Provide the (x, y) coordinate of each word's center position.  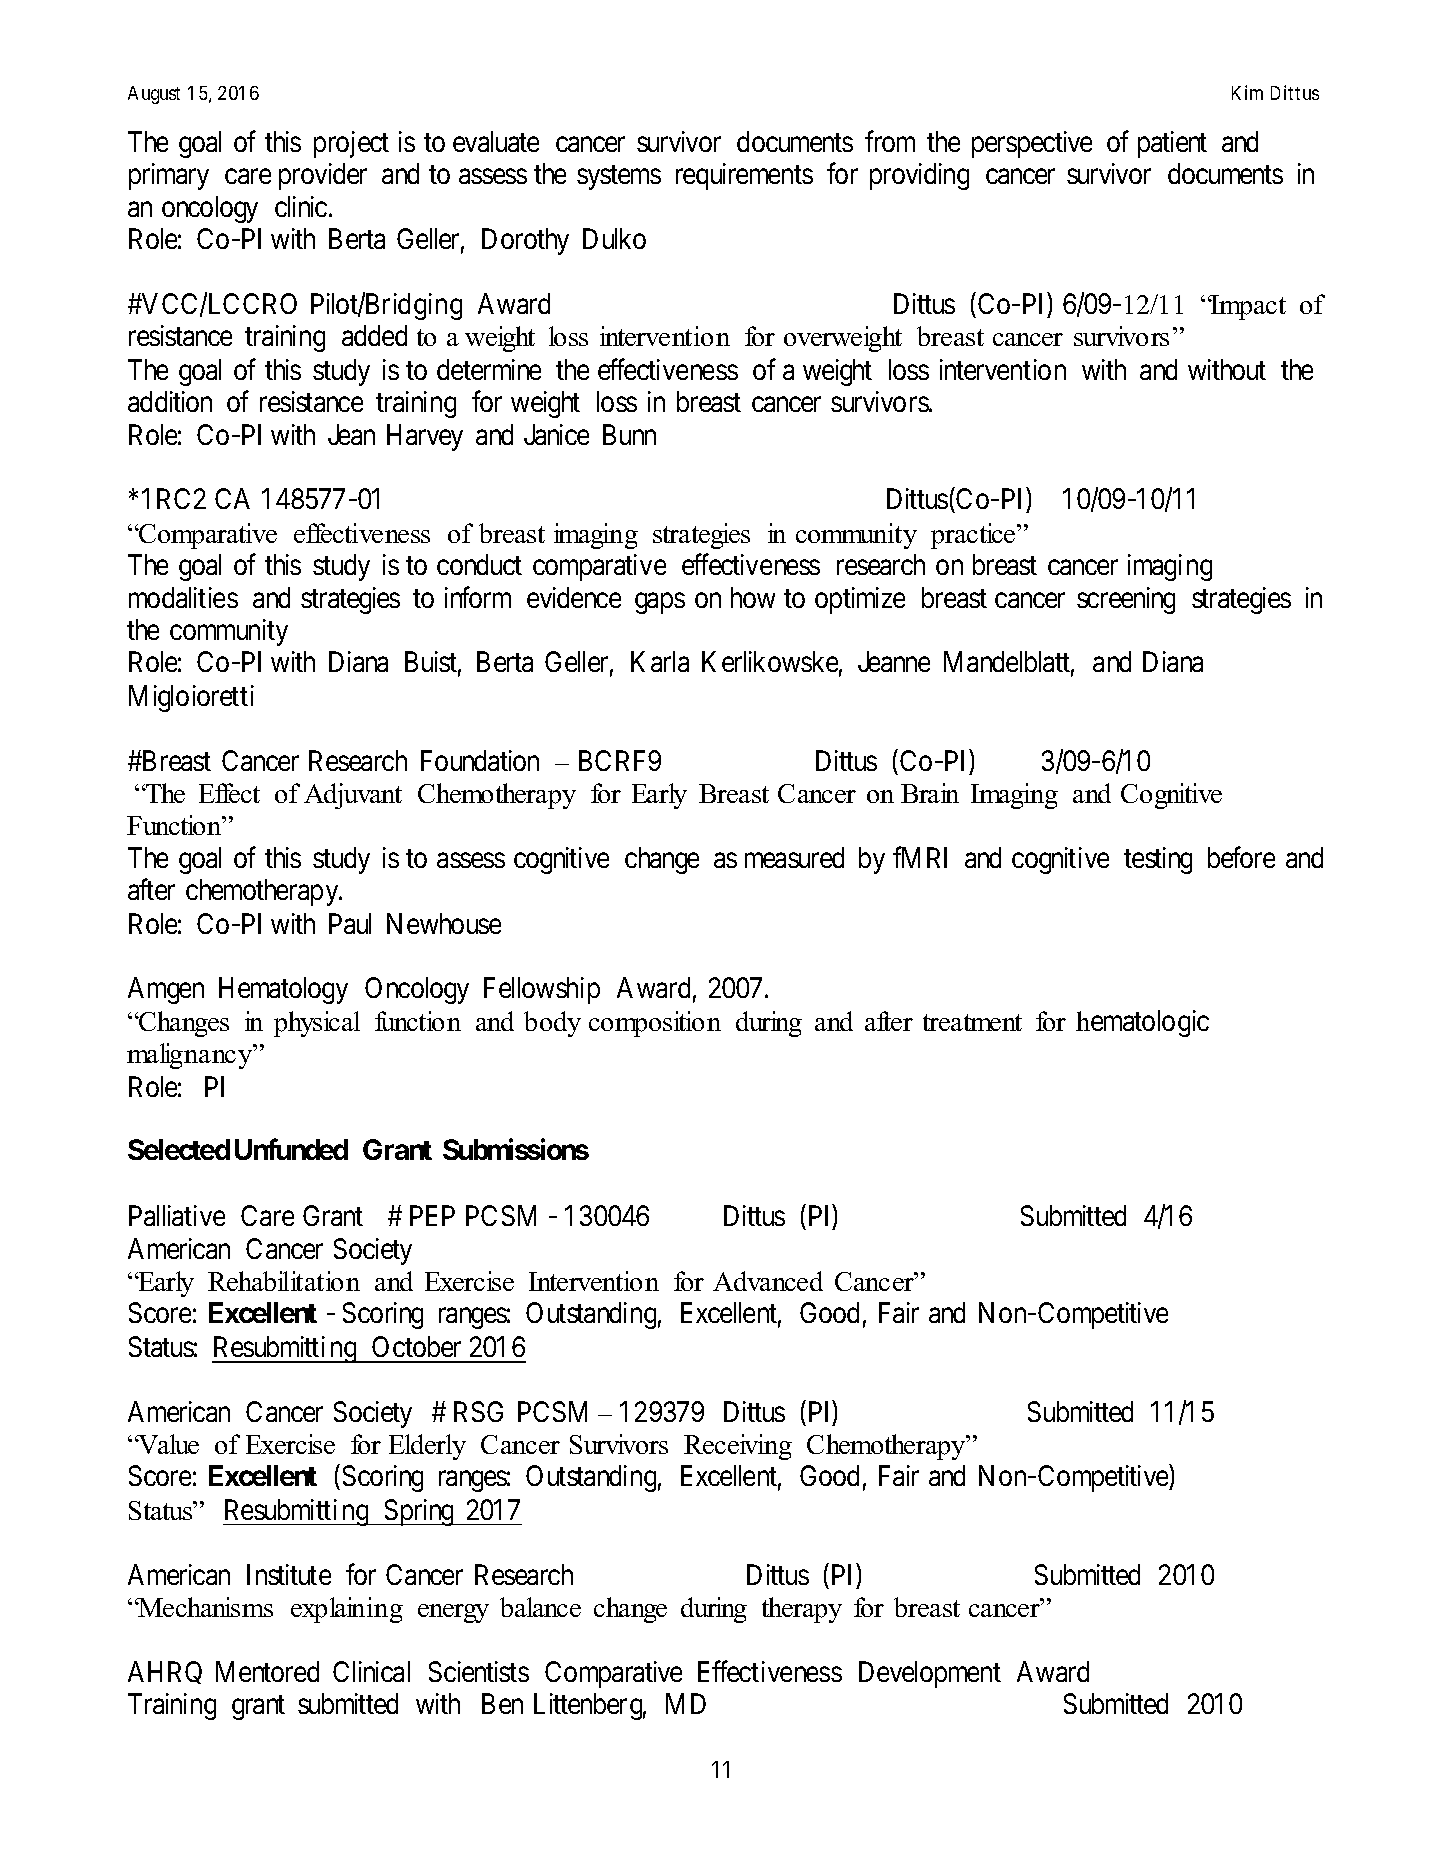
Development (930, 1674)
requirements (744, 176)
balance (540, 1607)
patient (1172, 144)
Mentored (267, 1671)
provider (323, 176)
